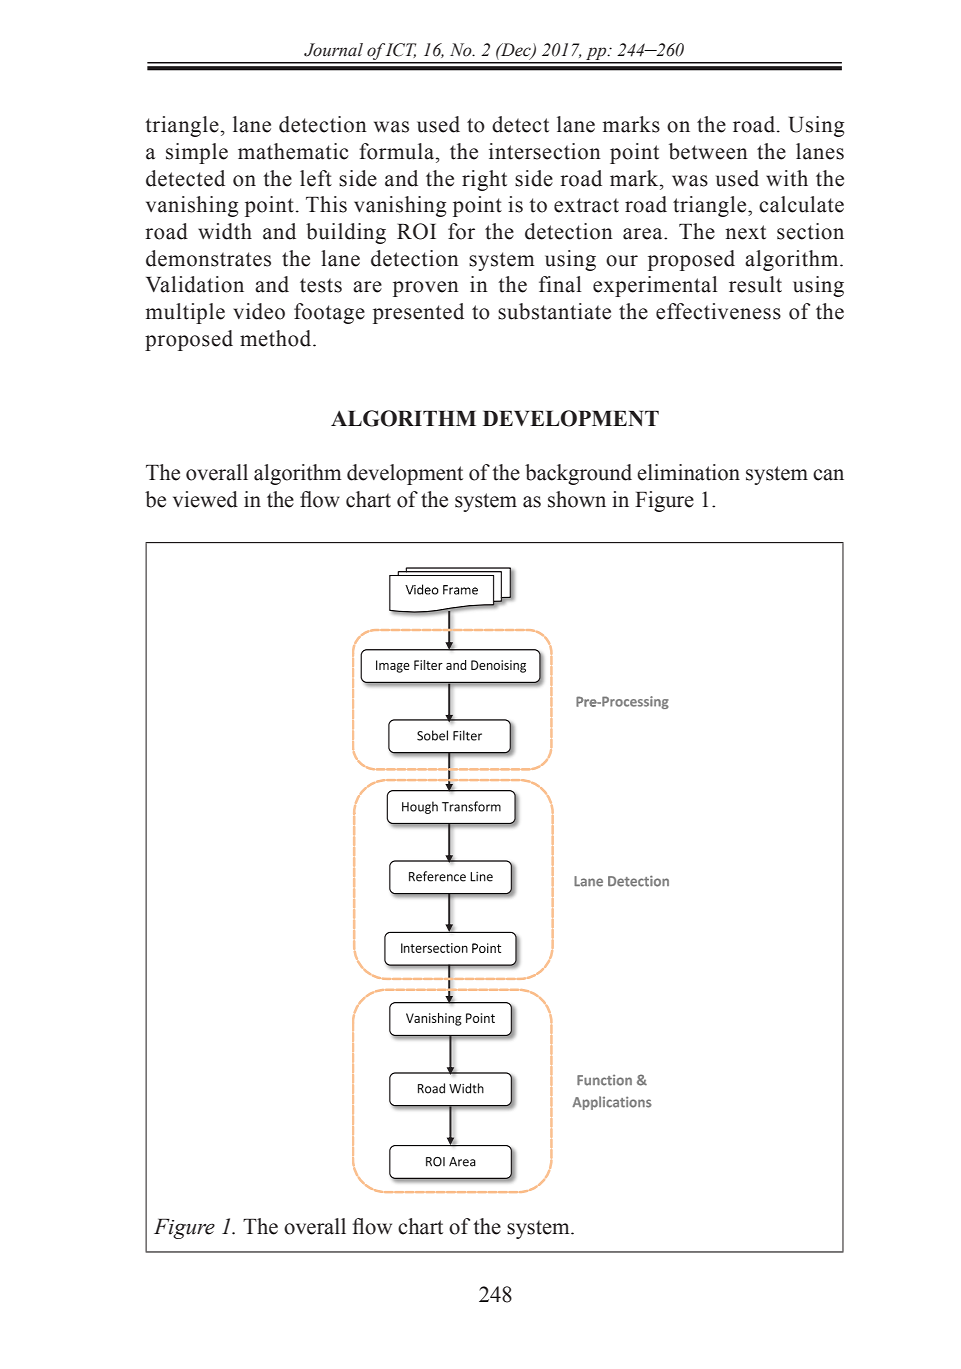 This screenshot has height=1369, width=961. I want to click on This, so click(326, 204).
